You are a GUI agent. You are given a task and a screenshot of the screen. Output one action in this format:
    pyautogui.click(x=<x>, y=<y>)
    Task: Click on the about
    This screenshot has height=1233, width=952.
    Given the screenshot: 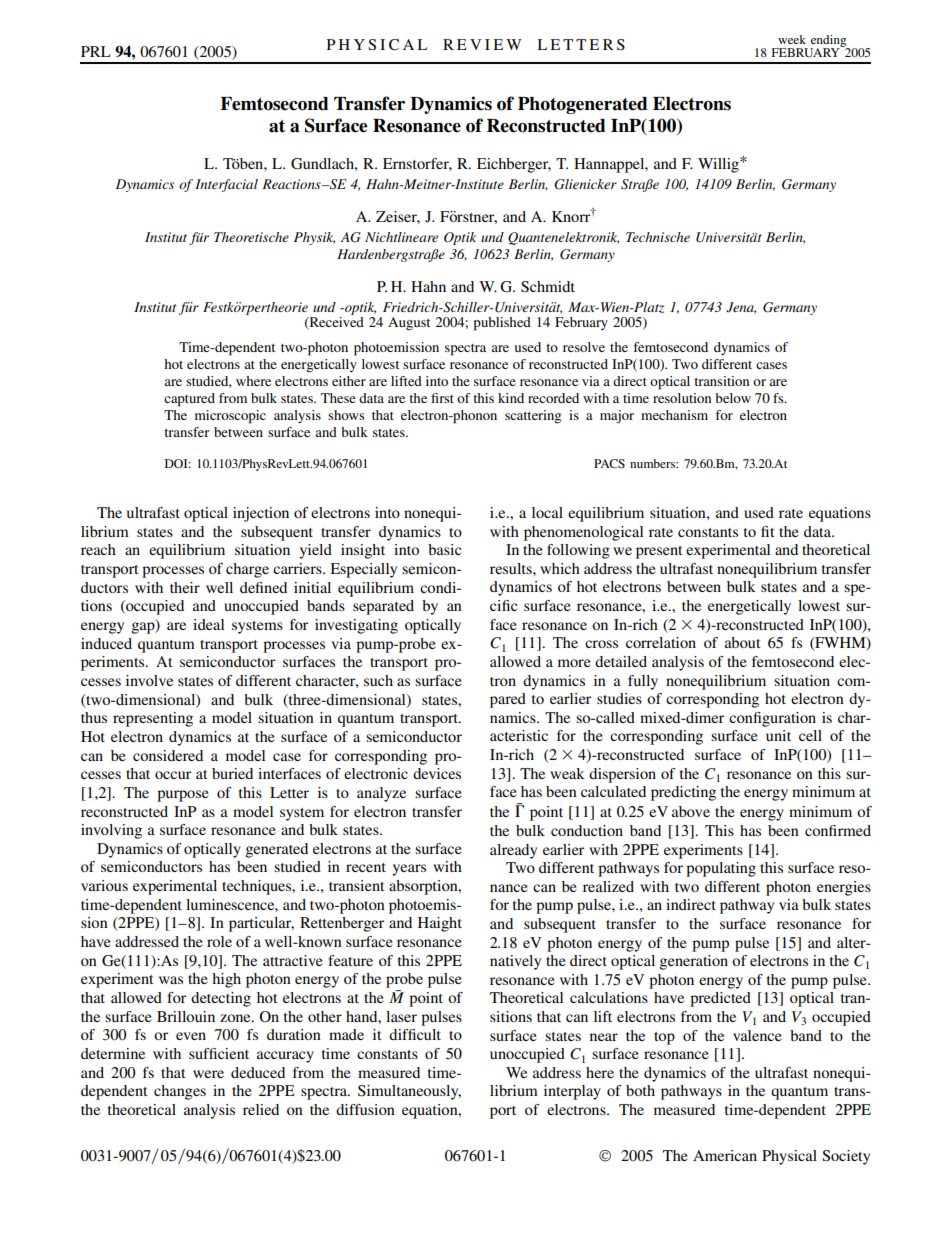 What is the action you would take?
    pyautogui.click(x=743, y=642)
